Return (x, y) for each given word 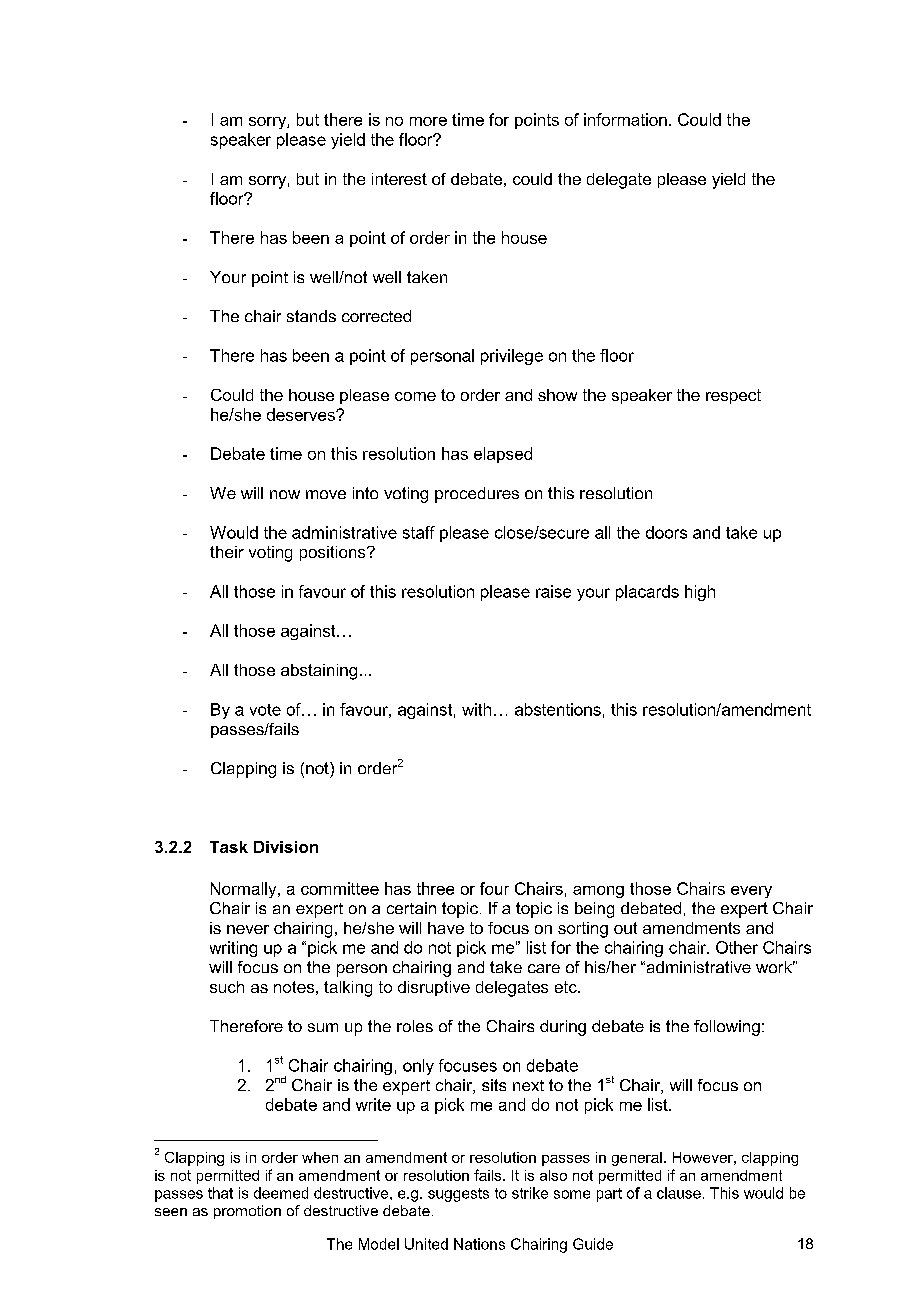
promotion (247, 1212)
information (625, 119)
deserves (302, 414)
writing (233, 949)
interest (399, 179)
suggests (458, 1195)
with (476, 709)
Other (737, 947)
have (446, 928)
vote (265, 710)
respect (733, 396)
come (415, 396)
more (428, 121)
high (700, 593)
